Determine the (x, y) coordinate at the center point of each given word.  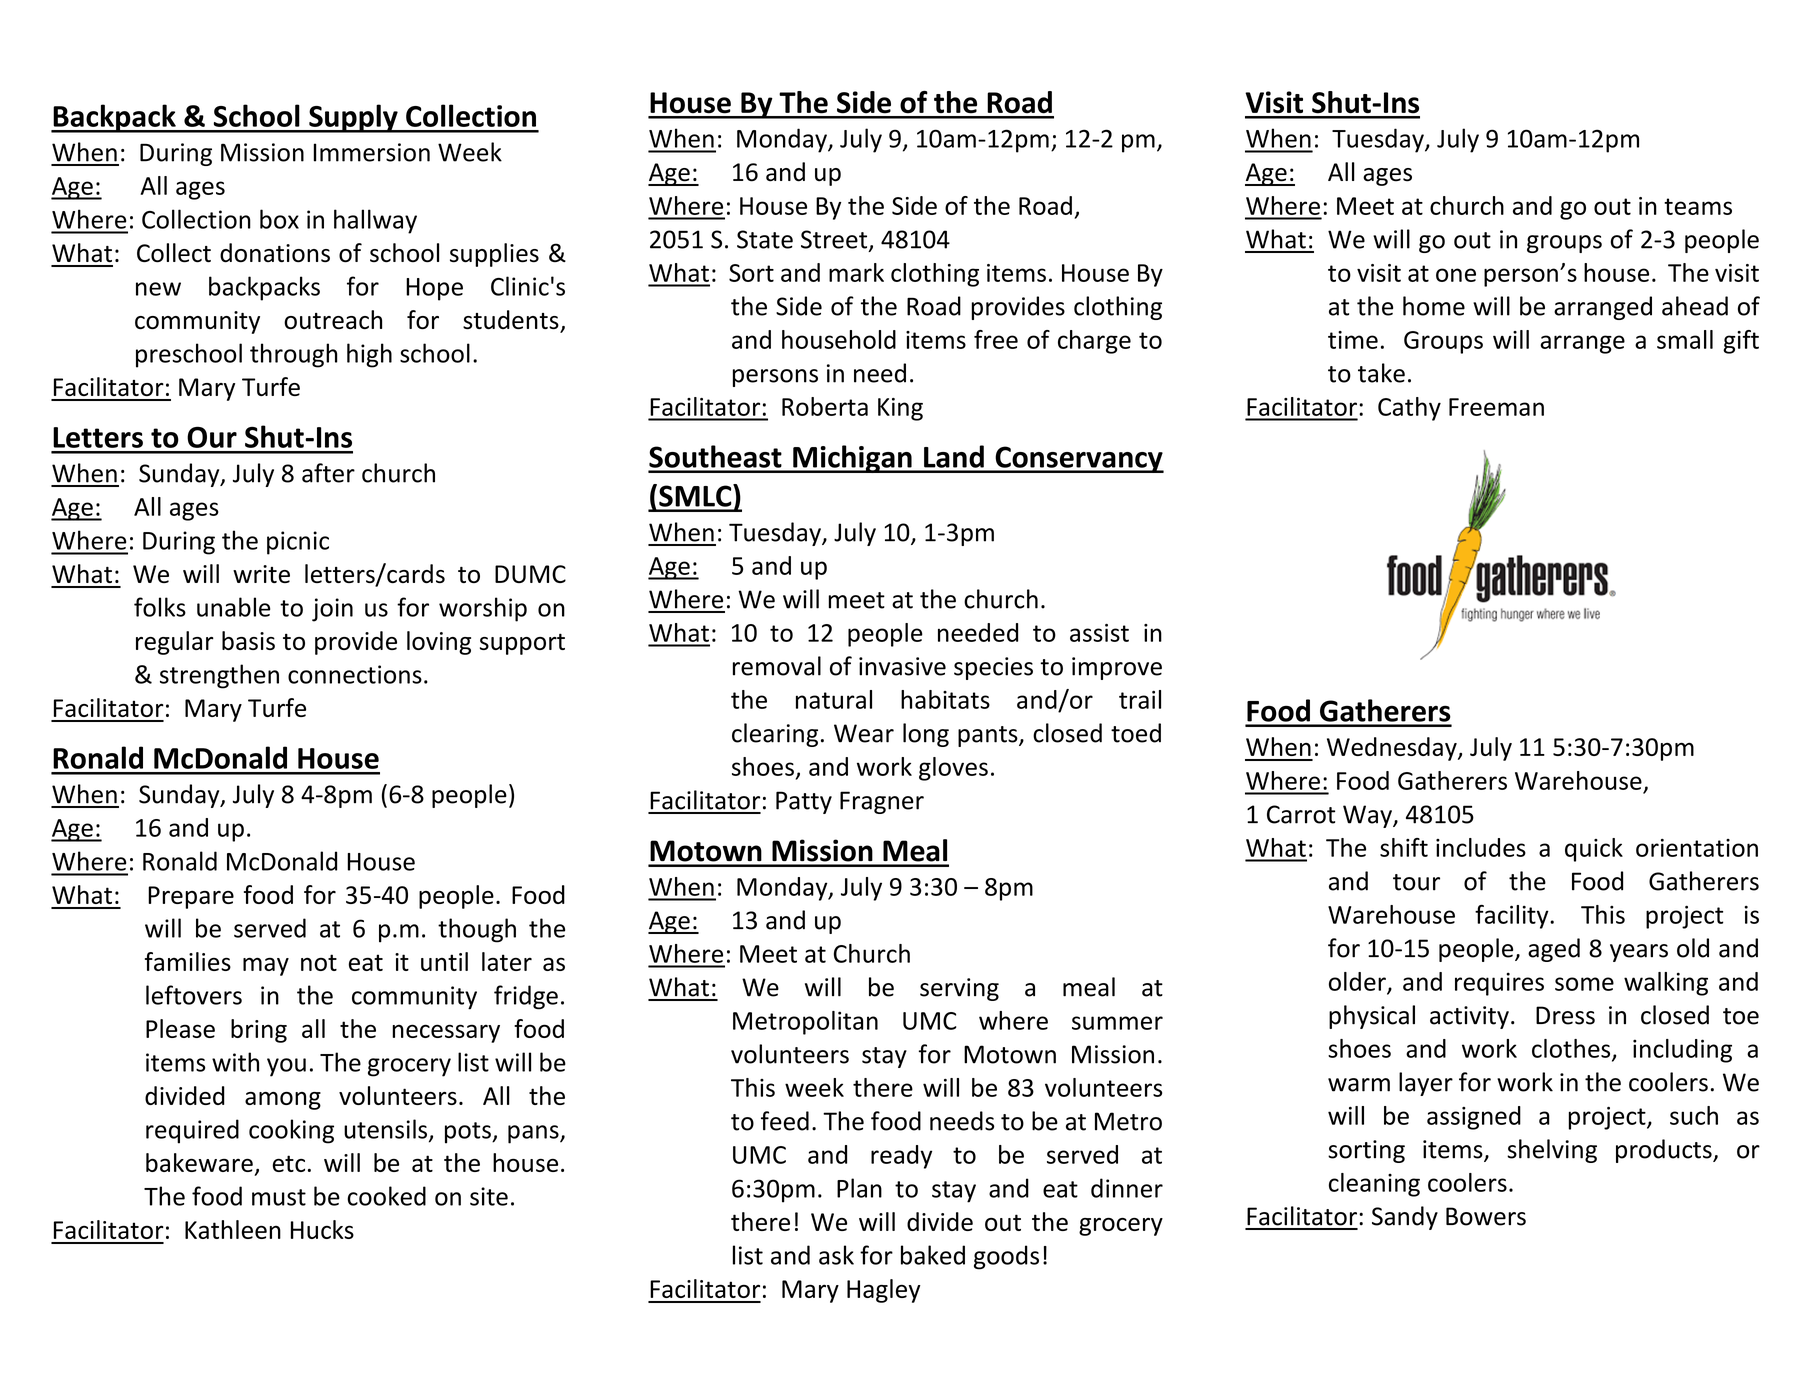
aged (1554, 950)
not (319, 962)
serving (959, 989)
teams (1698, 206)
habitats (945, 699)
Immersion (372, 152)
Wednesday (1393, 749)
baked (933, 1255)
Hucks (322, 1229)
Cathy (1409, 409)
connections (355, 674)
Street (835, 240)
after (328, 473)
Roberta (825, 406)
